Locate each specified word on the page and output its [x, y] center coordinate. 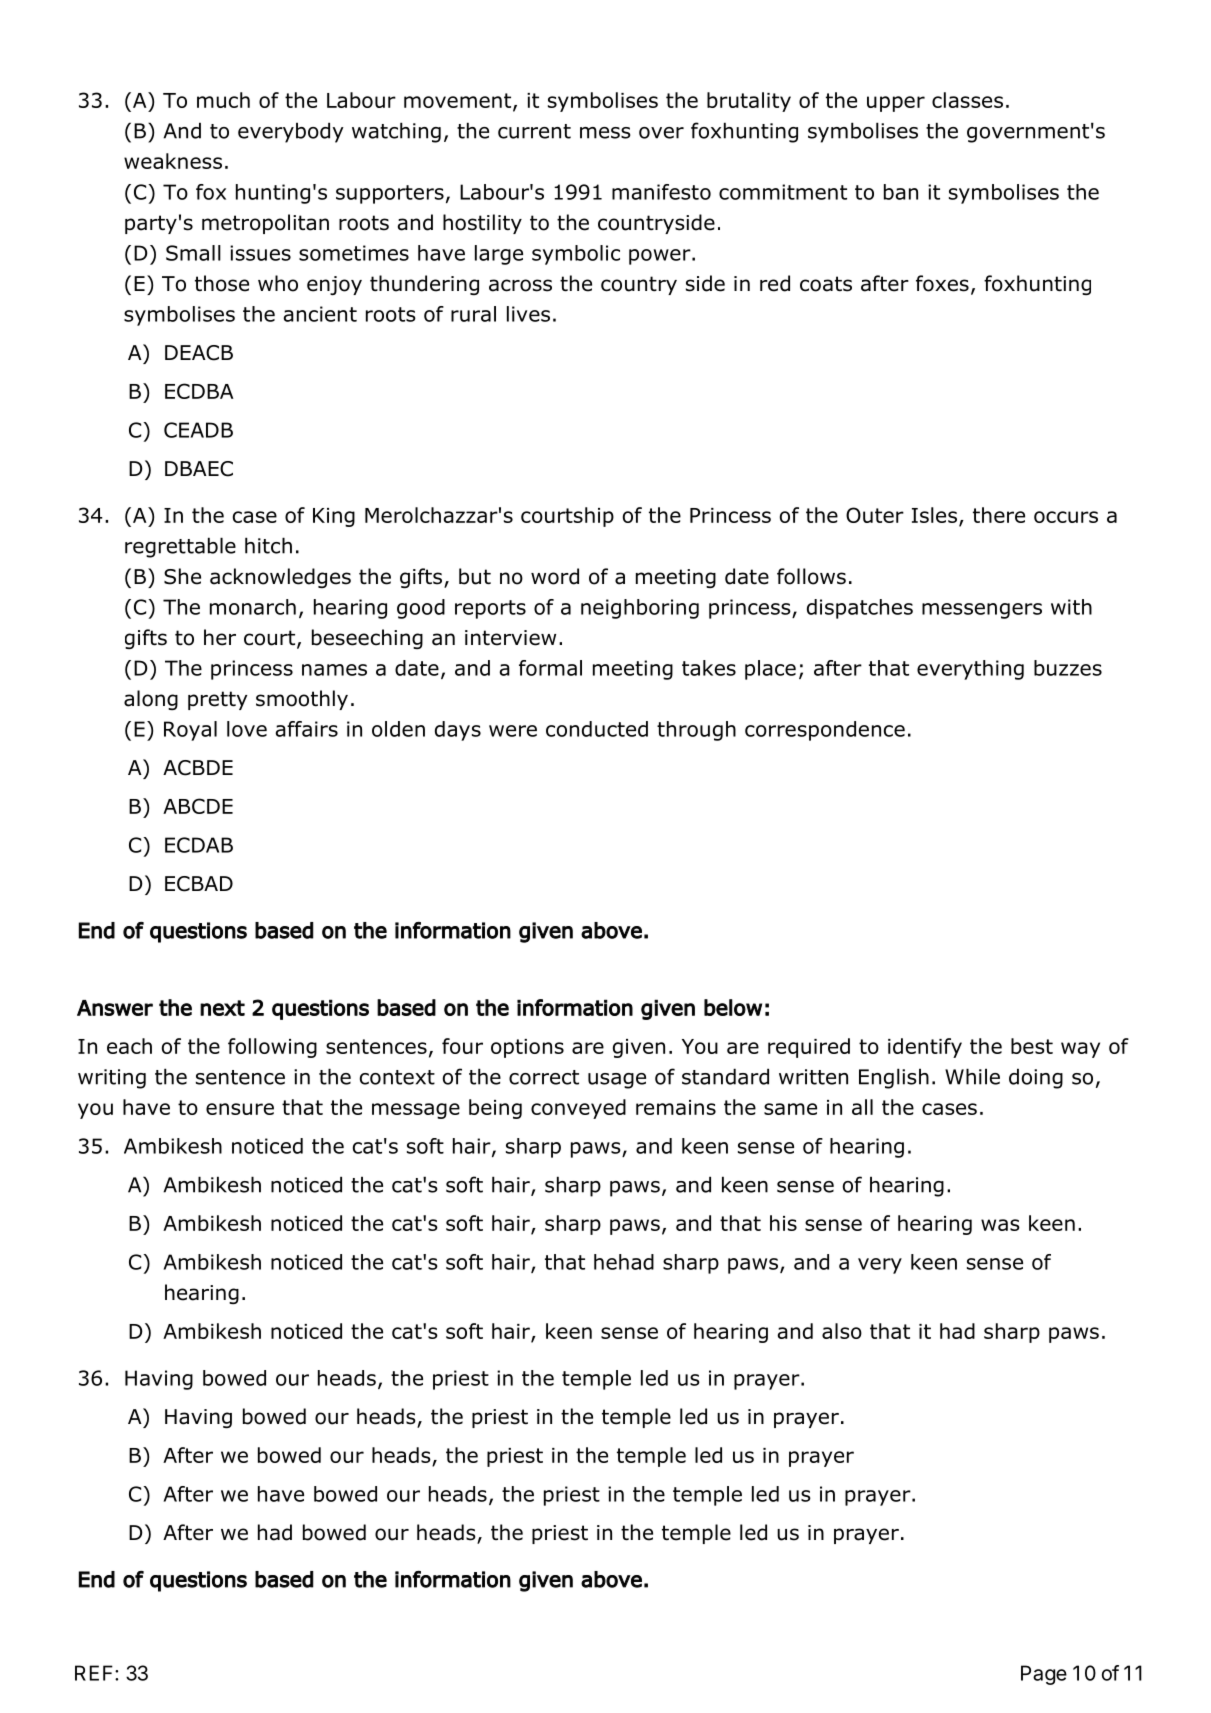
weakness [173, 161]
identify [925, 1048]
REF [95, 1673]
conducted [597, 729]
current [534, 131]
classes [967, 100]
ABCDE [198, 806]
